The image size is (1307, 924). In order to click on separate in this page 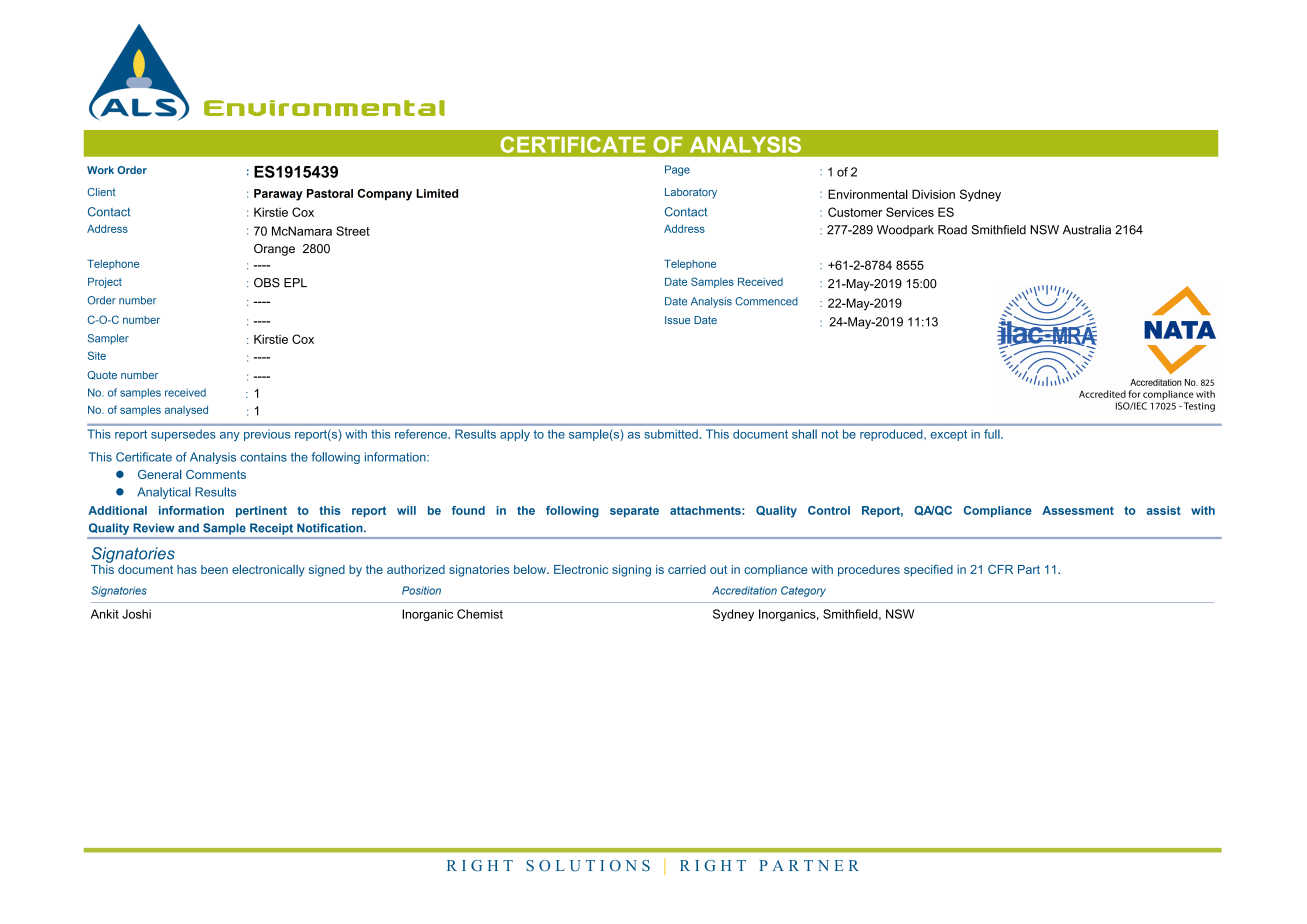, I will do `click(634, 511)`.
